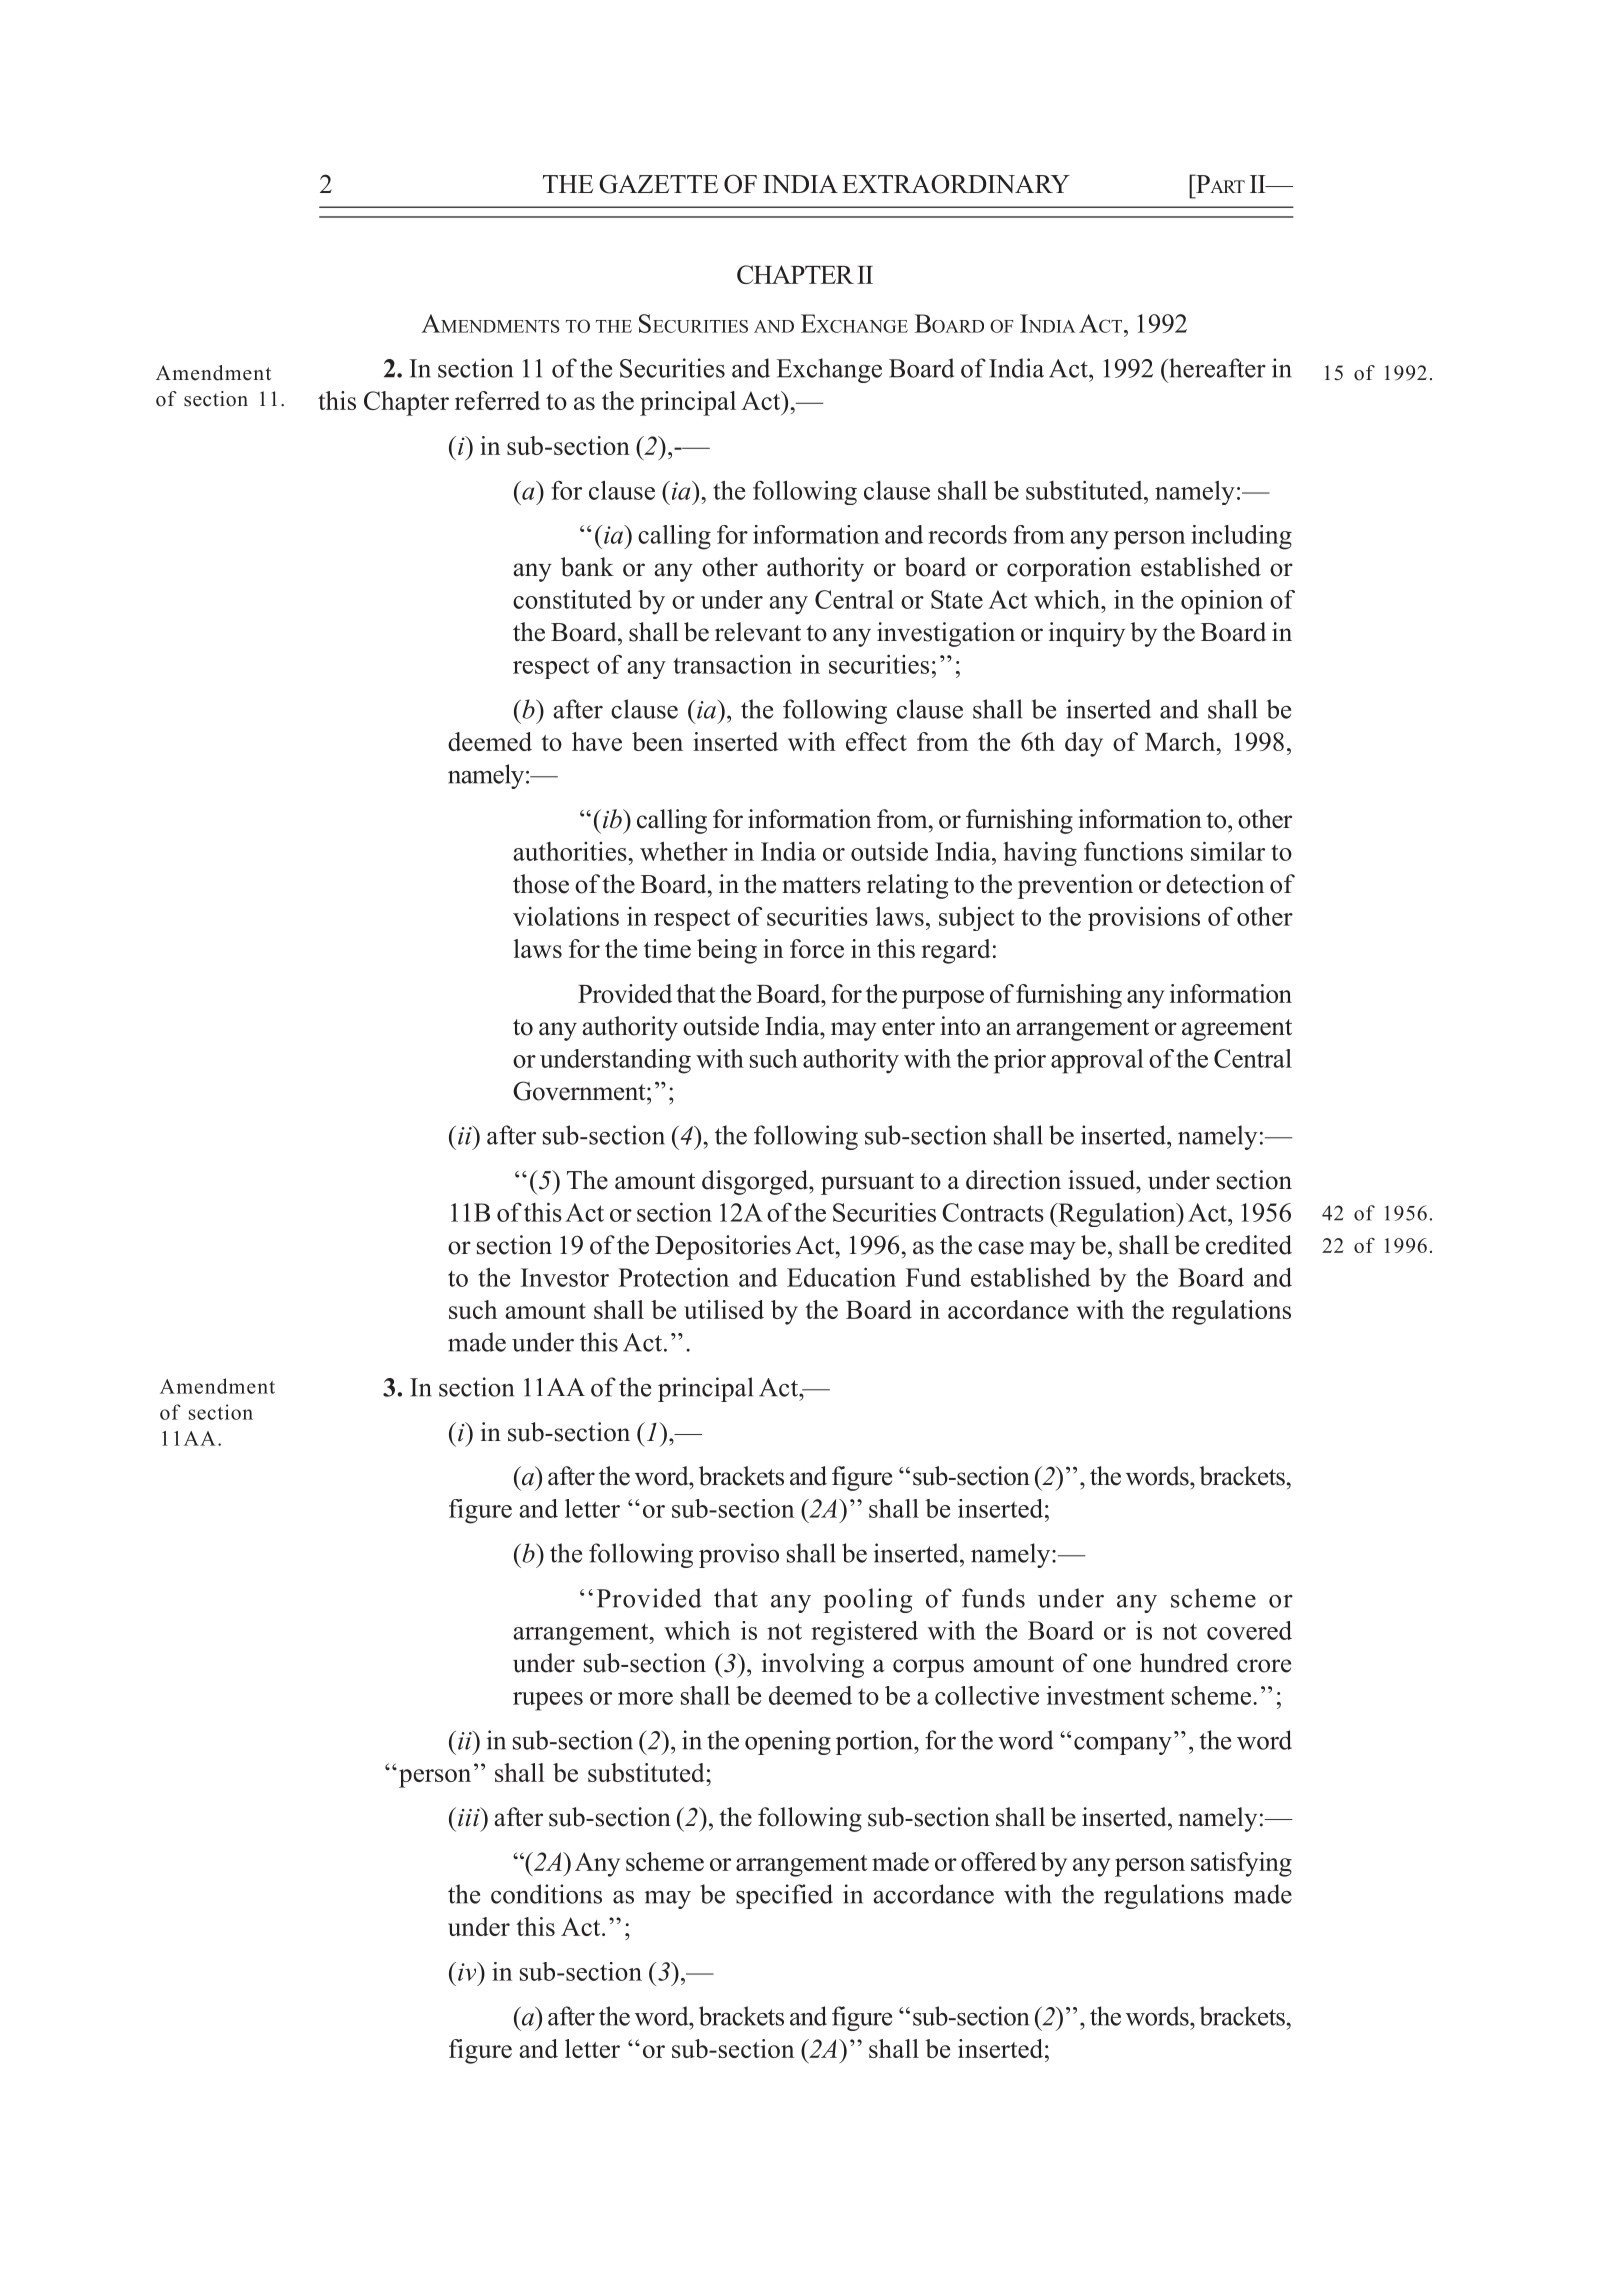 The image size is (1610, 2278). What do you see at coordinates (1181, 741) in the image?
I see `March` at bounding box center [1181, 741].
